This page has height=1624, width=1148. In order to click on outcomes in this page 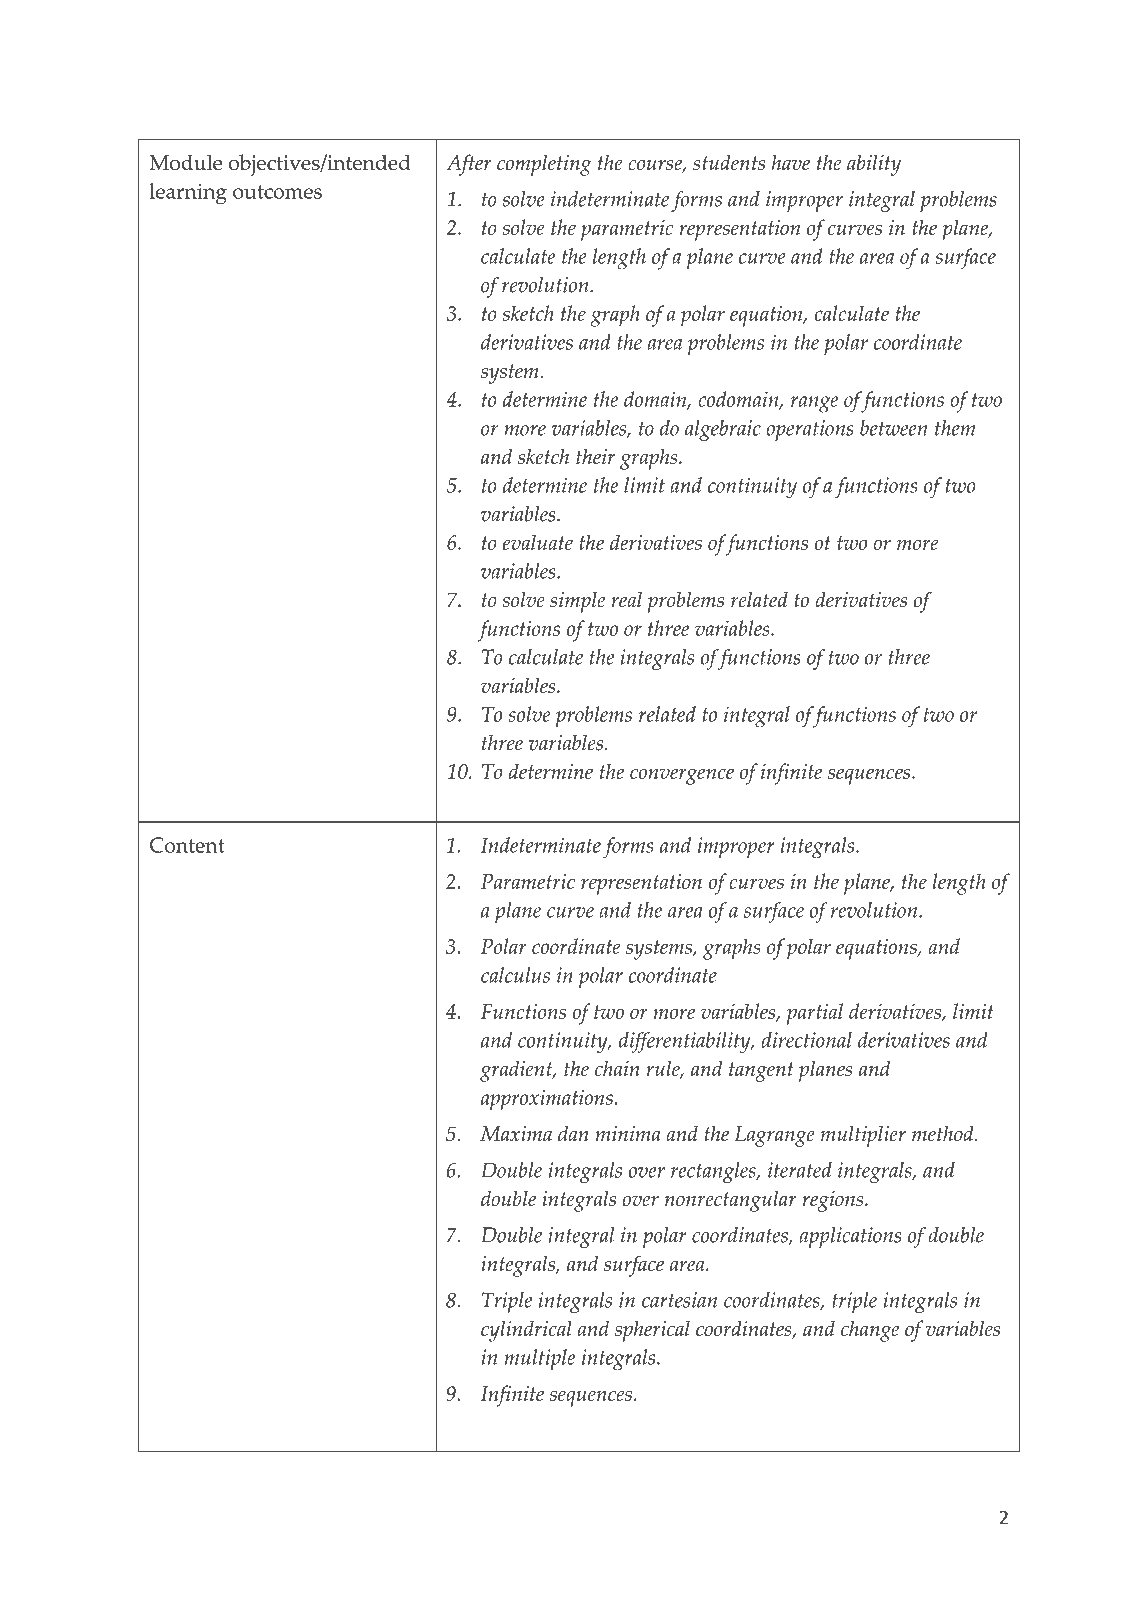, I will do `click(277, 192)`.
